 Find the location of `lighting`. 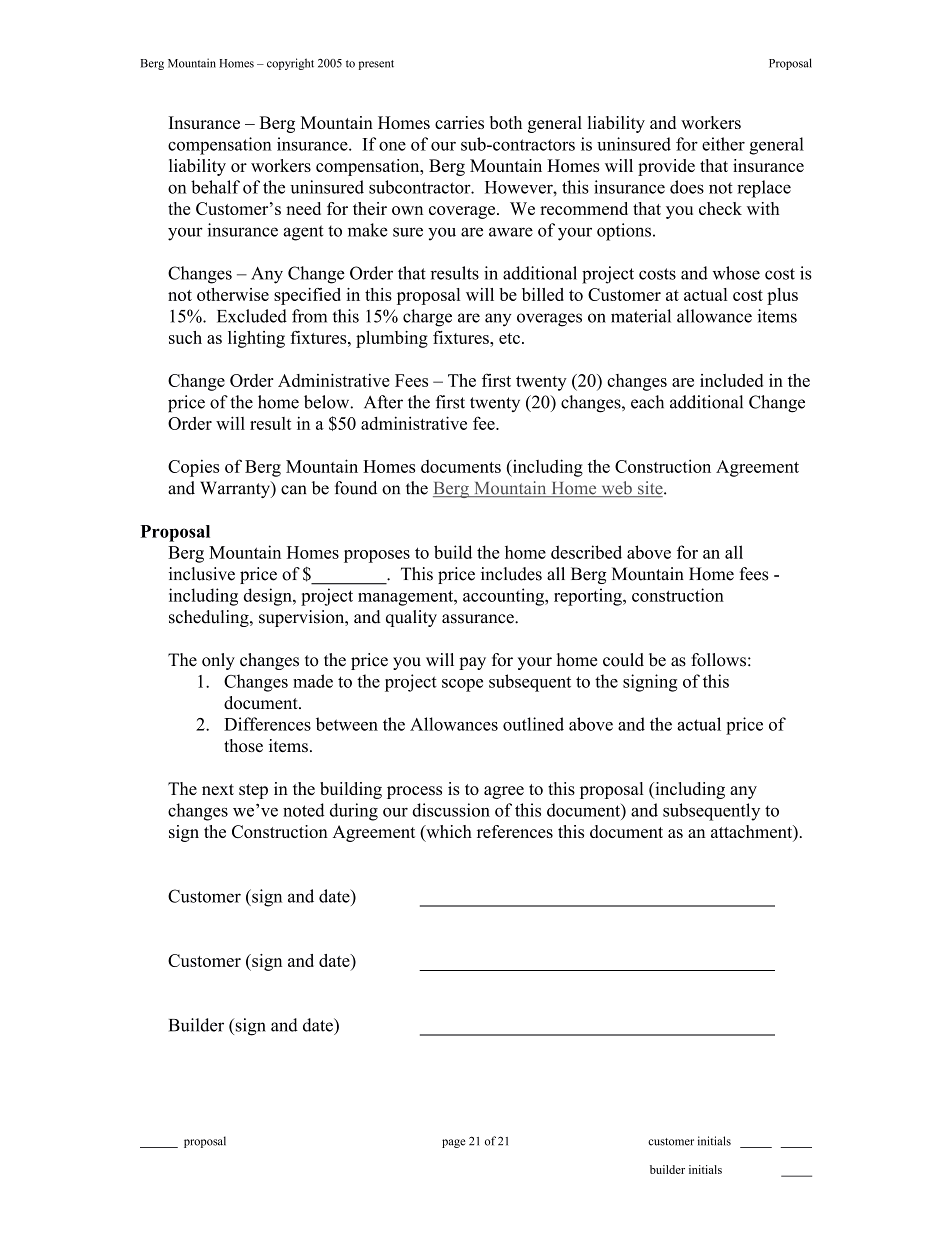

lighting is located at coordinates (256, 339).
